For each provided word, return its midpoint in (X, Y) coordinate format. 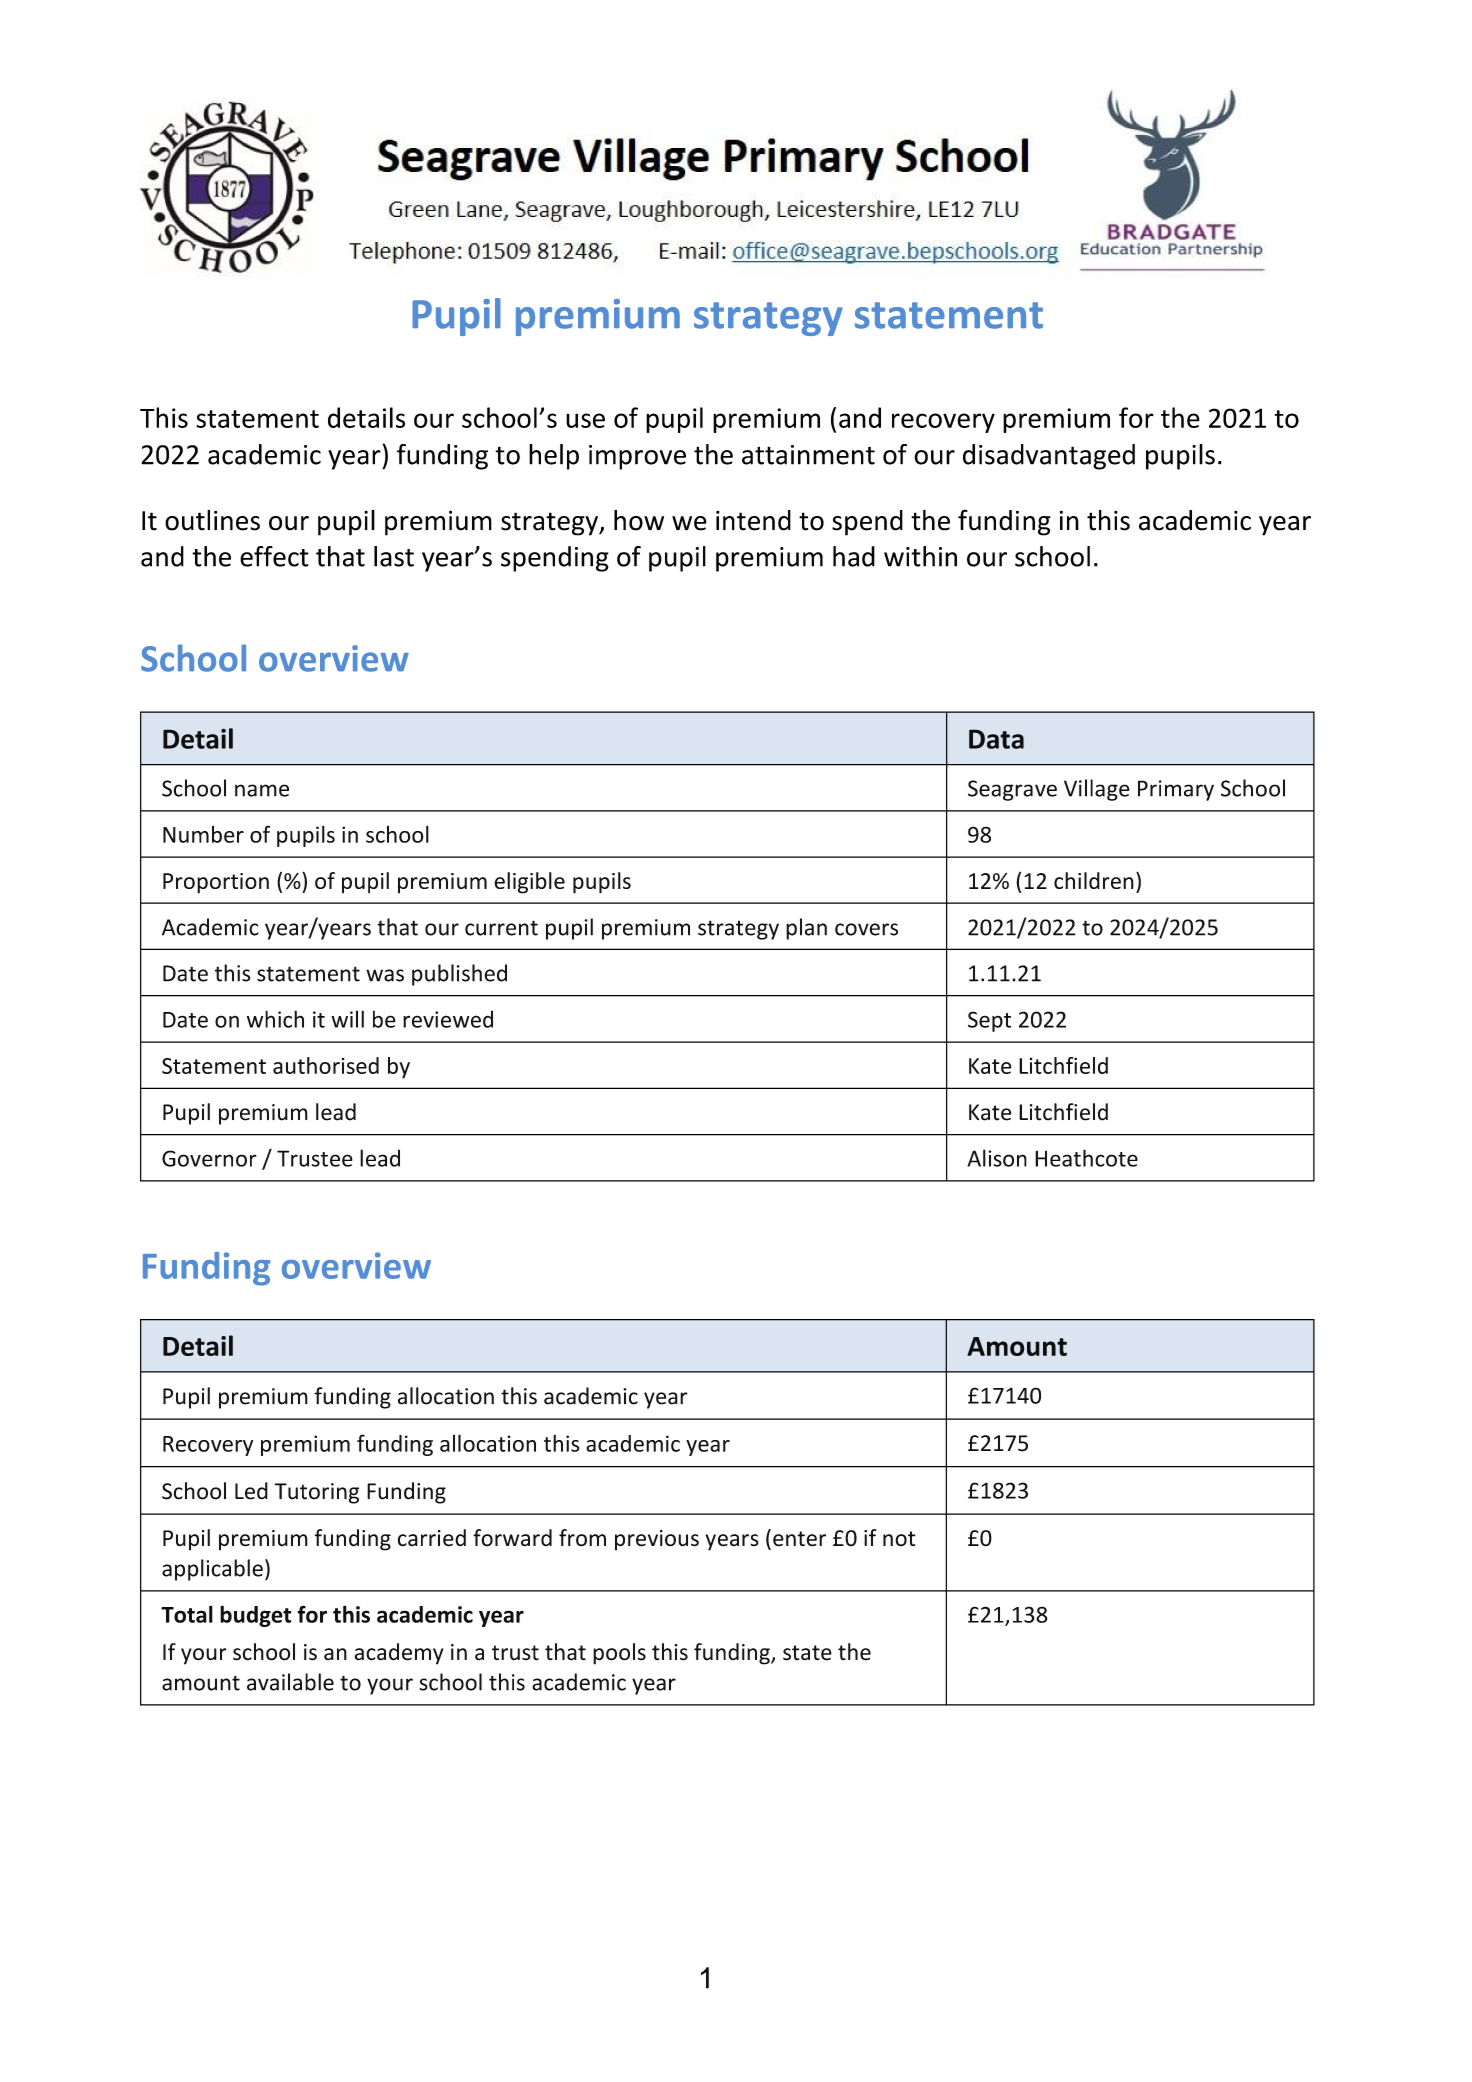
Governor (209, 1158)
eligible (529, 883)
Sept (989, 1021)
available (290, 1682)
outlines (212, 520)
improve (637, 457)
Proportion (216, 883)
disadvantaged (1049, 457)
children (1094, 880)
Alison (997, 1158)
